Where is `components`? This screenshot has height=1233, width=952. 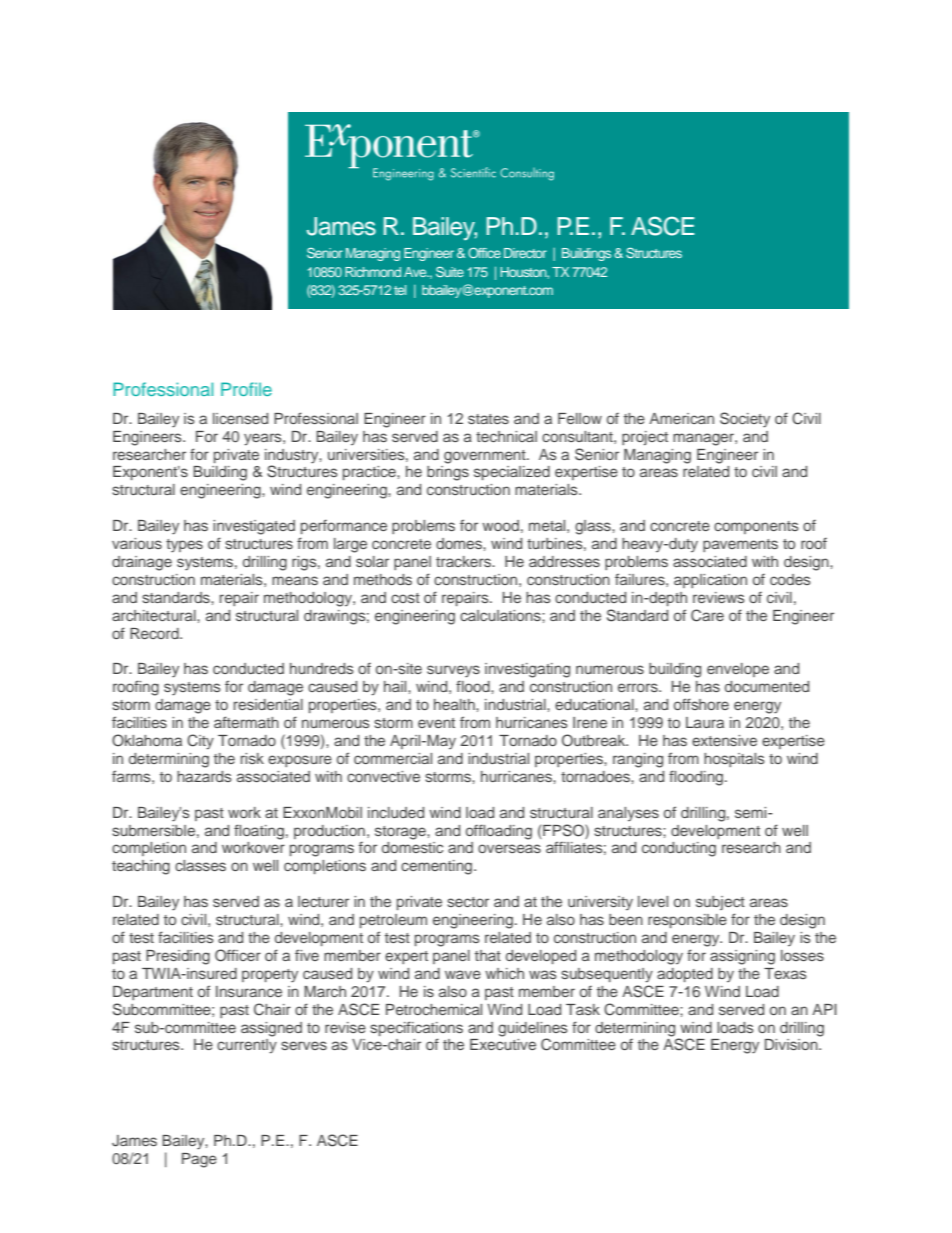
components is located at coordinates (756, 527).
